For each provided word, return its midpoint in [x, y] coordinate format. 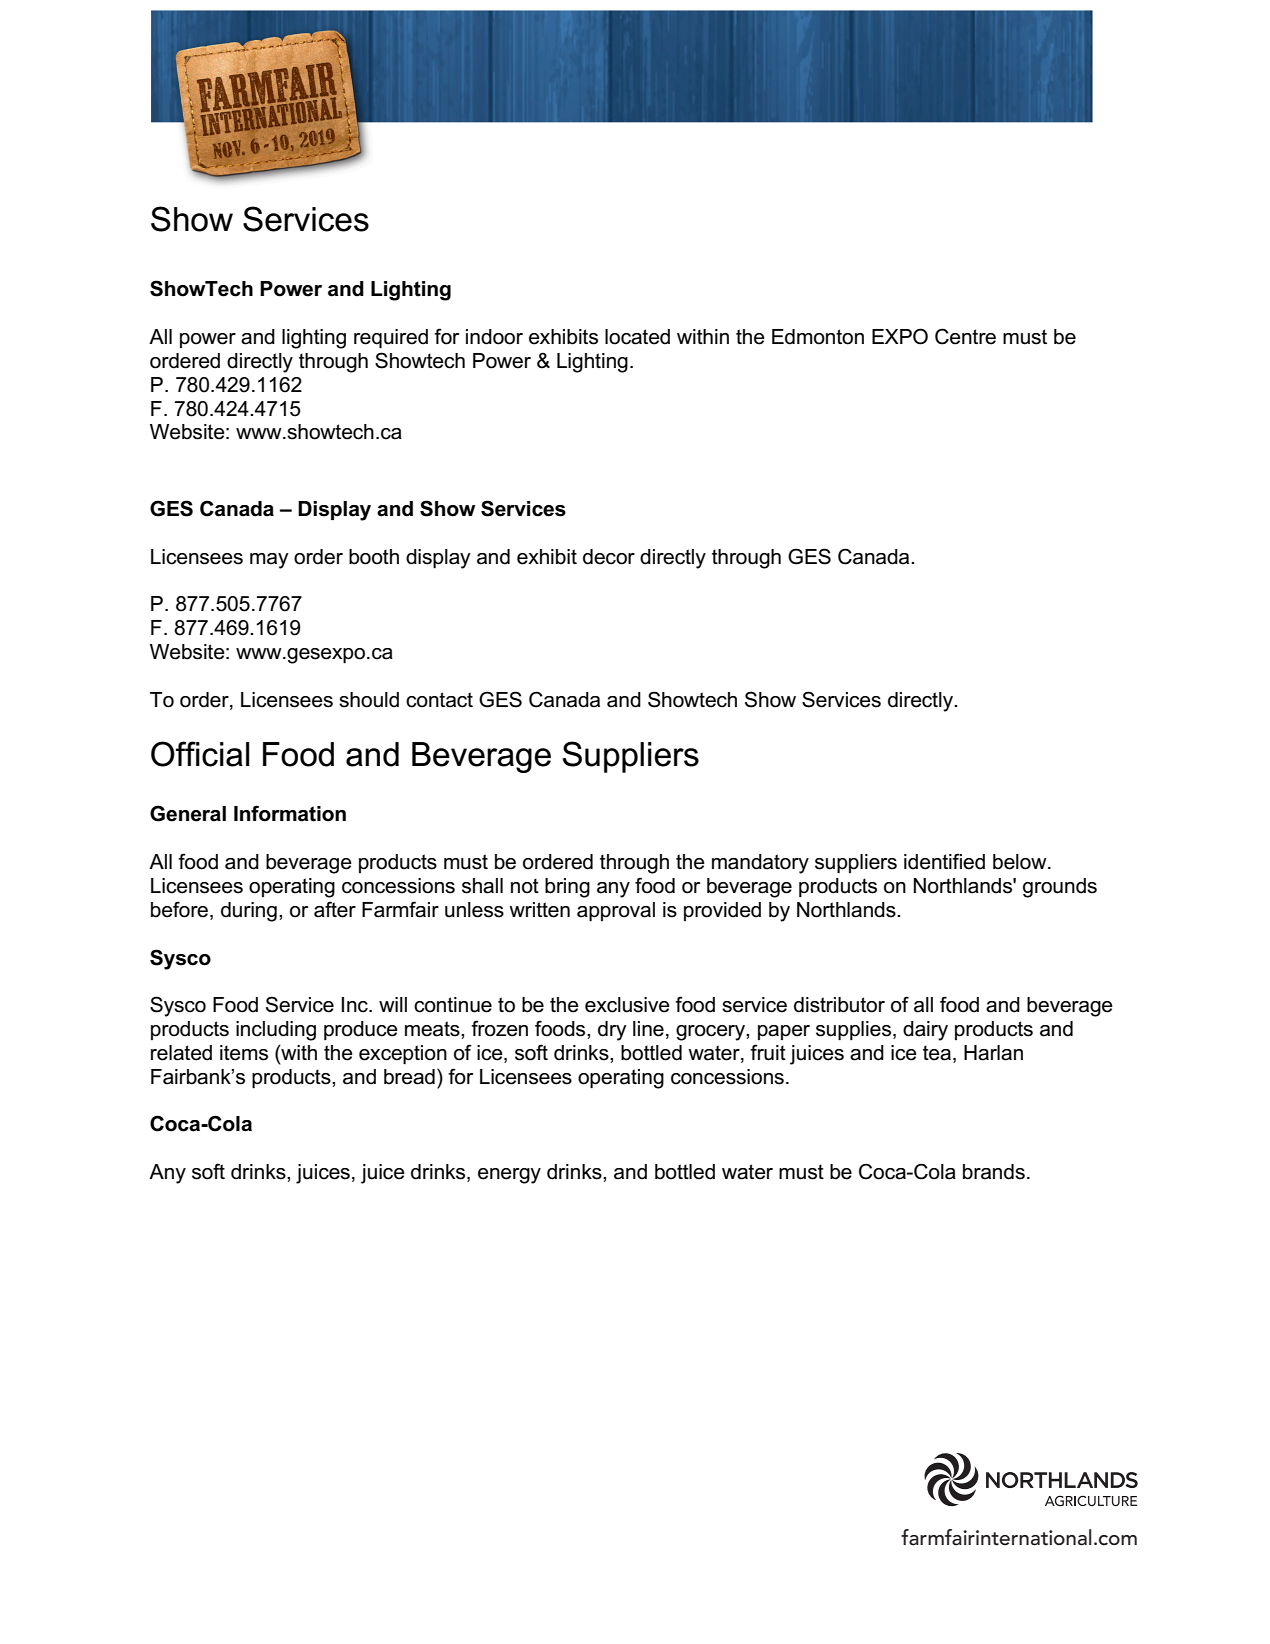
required [391, 338]
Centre [965, 336]
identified [944, 861]
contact [439, 700]
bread [409, 1077]
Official [200, 754]
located [637, 337]
